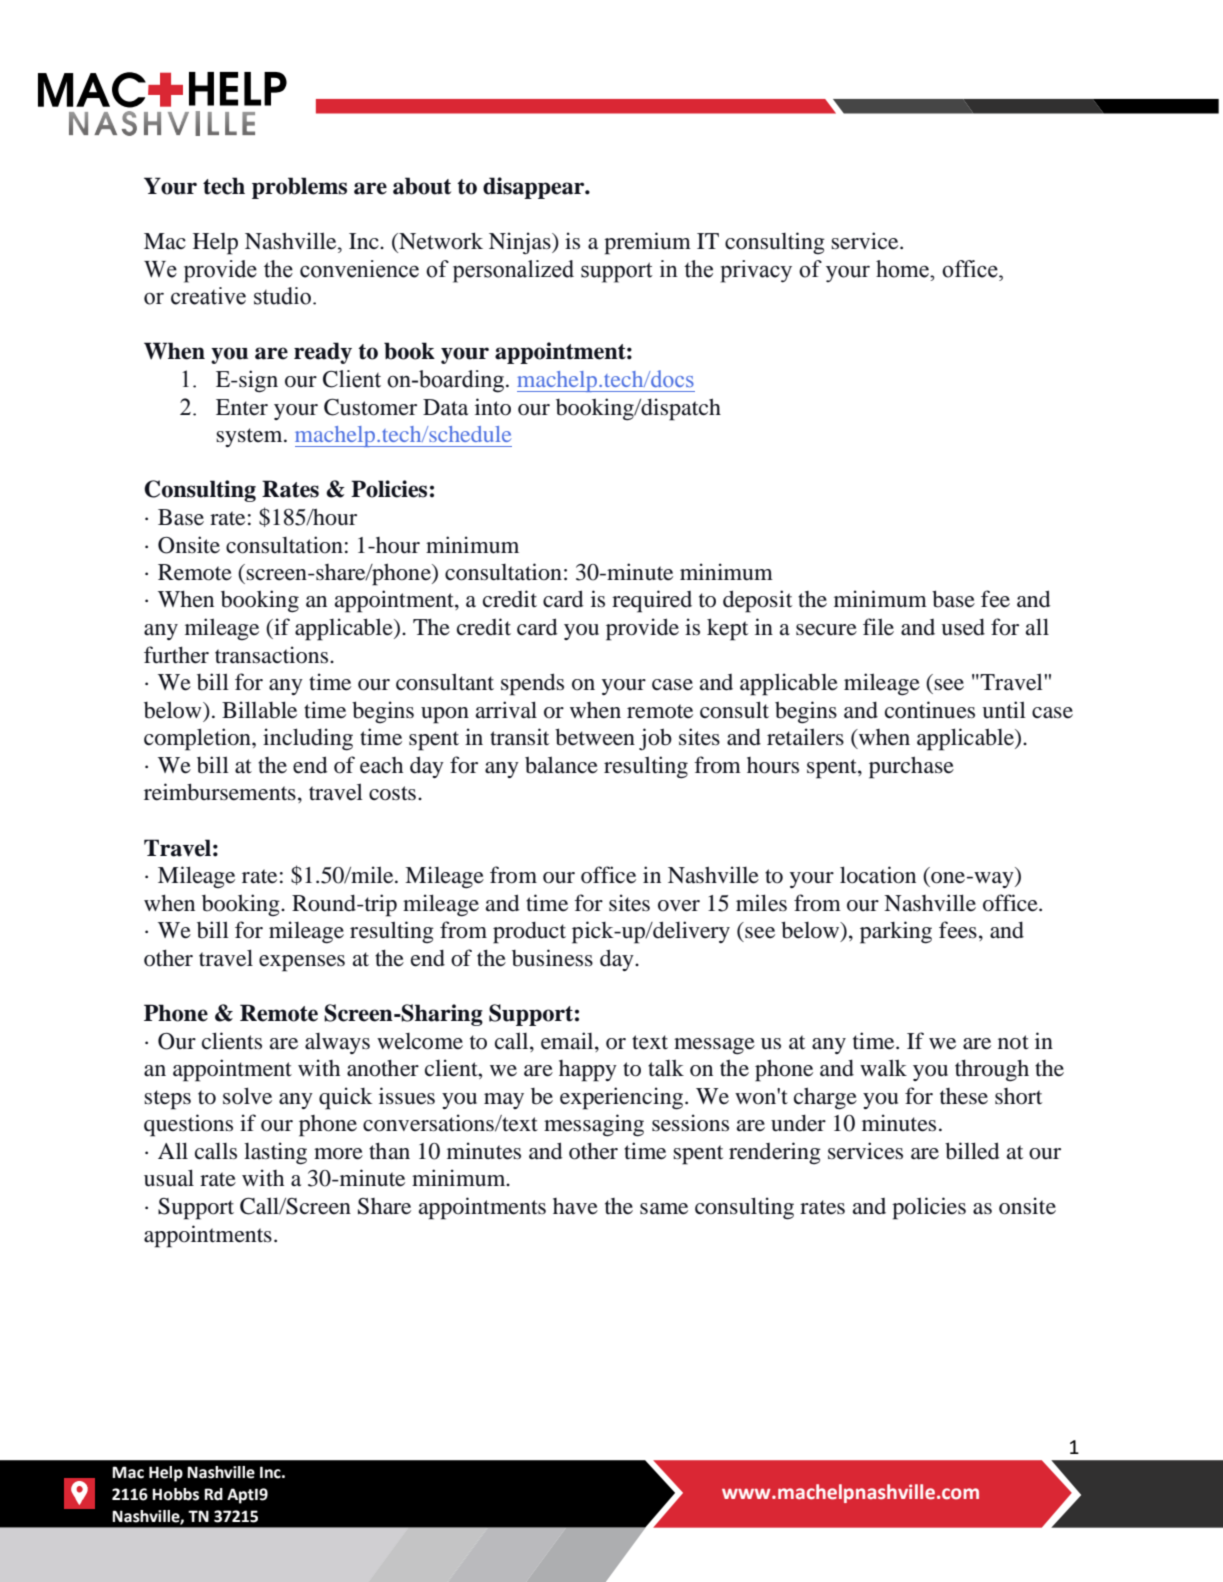 The width and height of the image is (1223, 1582). I want to click on premium, so click(647, 243).
